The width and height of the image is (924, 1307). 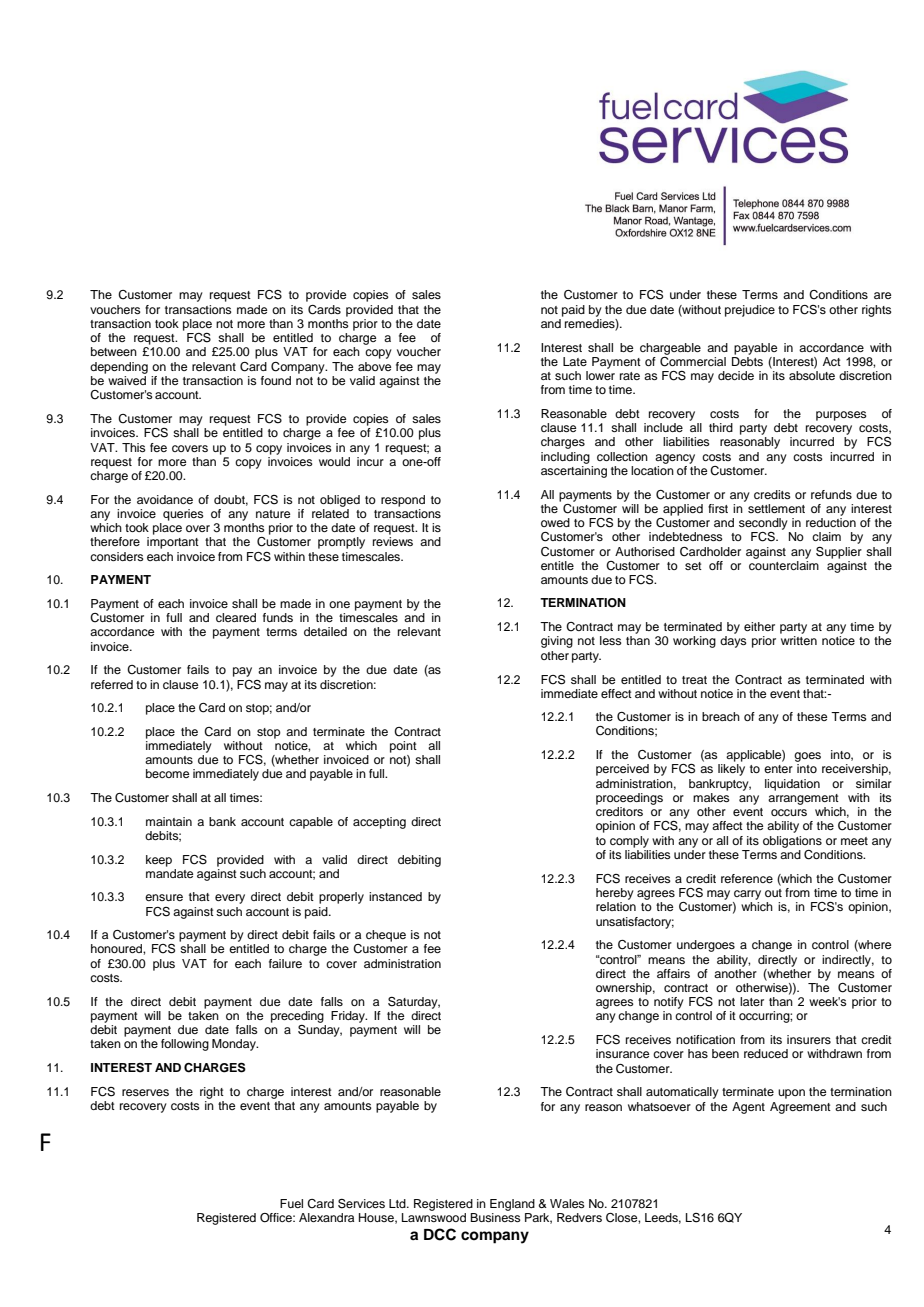 I want to click on obligations, so click(x=792, y=842).
